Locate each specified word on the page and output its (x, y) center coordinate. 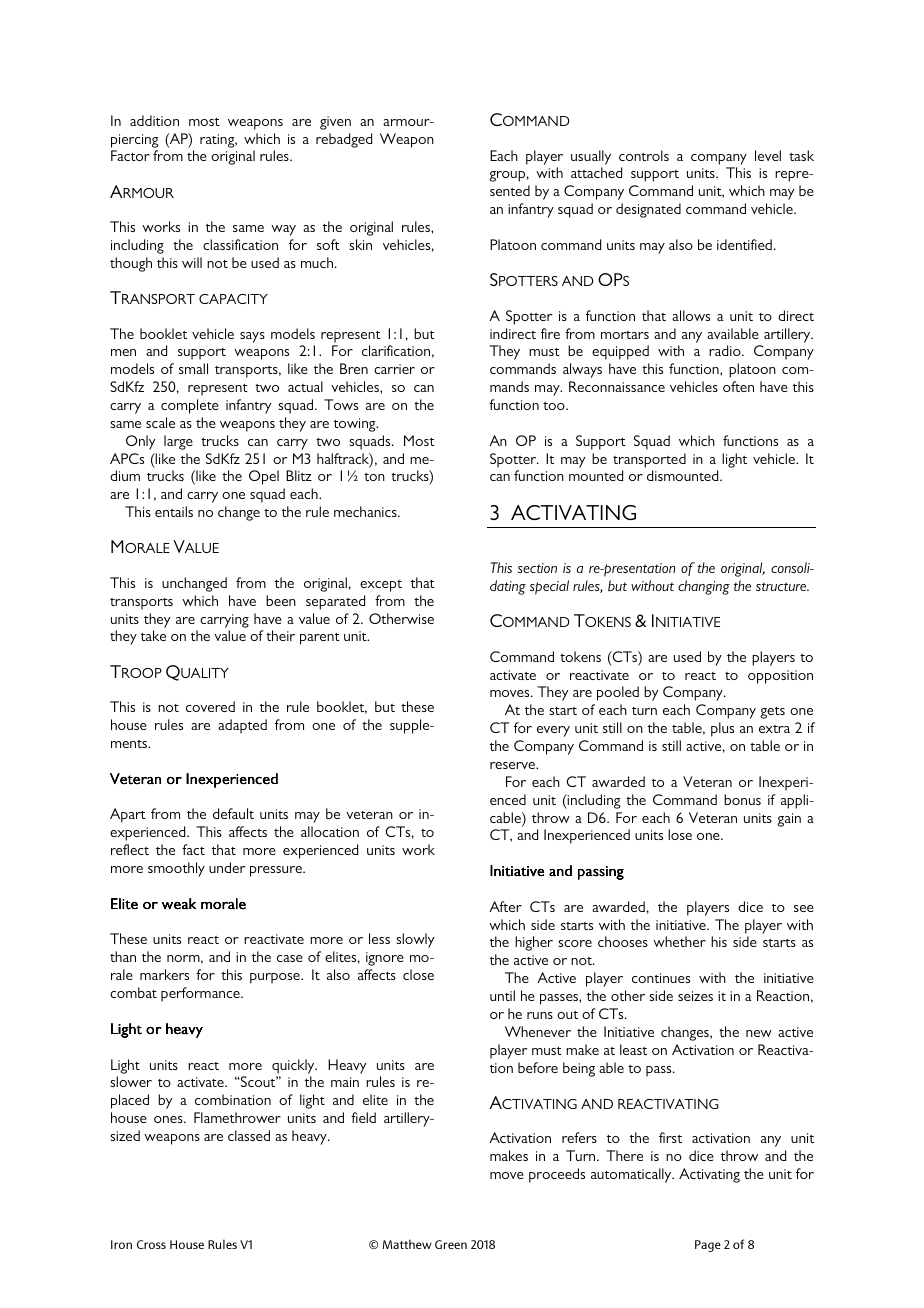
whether (679, 941)
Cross (151, 1244)
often (738, 386)
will (192, 262)
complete (190, 406)
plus (722, 729)
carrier (394, 369)
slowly (415, 940)
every (553, 731)
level (768, 155)
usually (591, 157)
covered (210, 706)
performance (201, 994)
